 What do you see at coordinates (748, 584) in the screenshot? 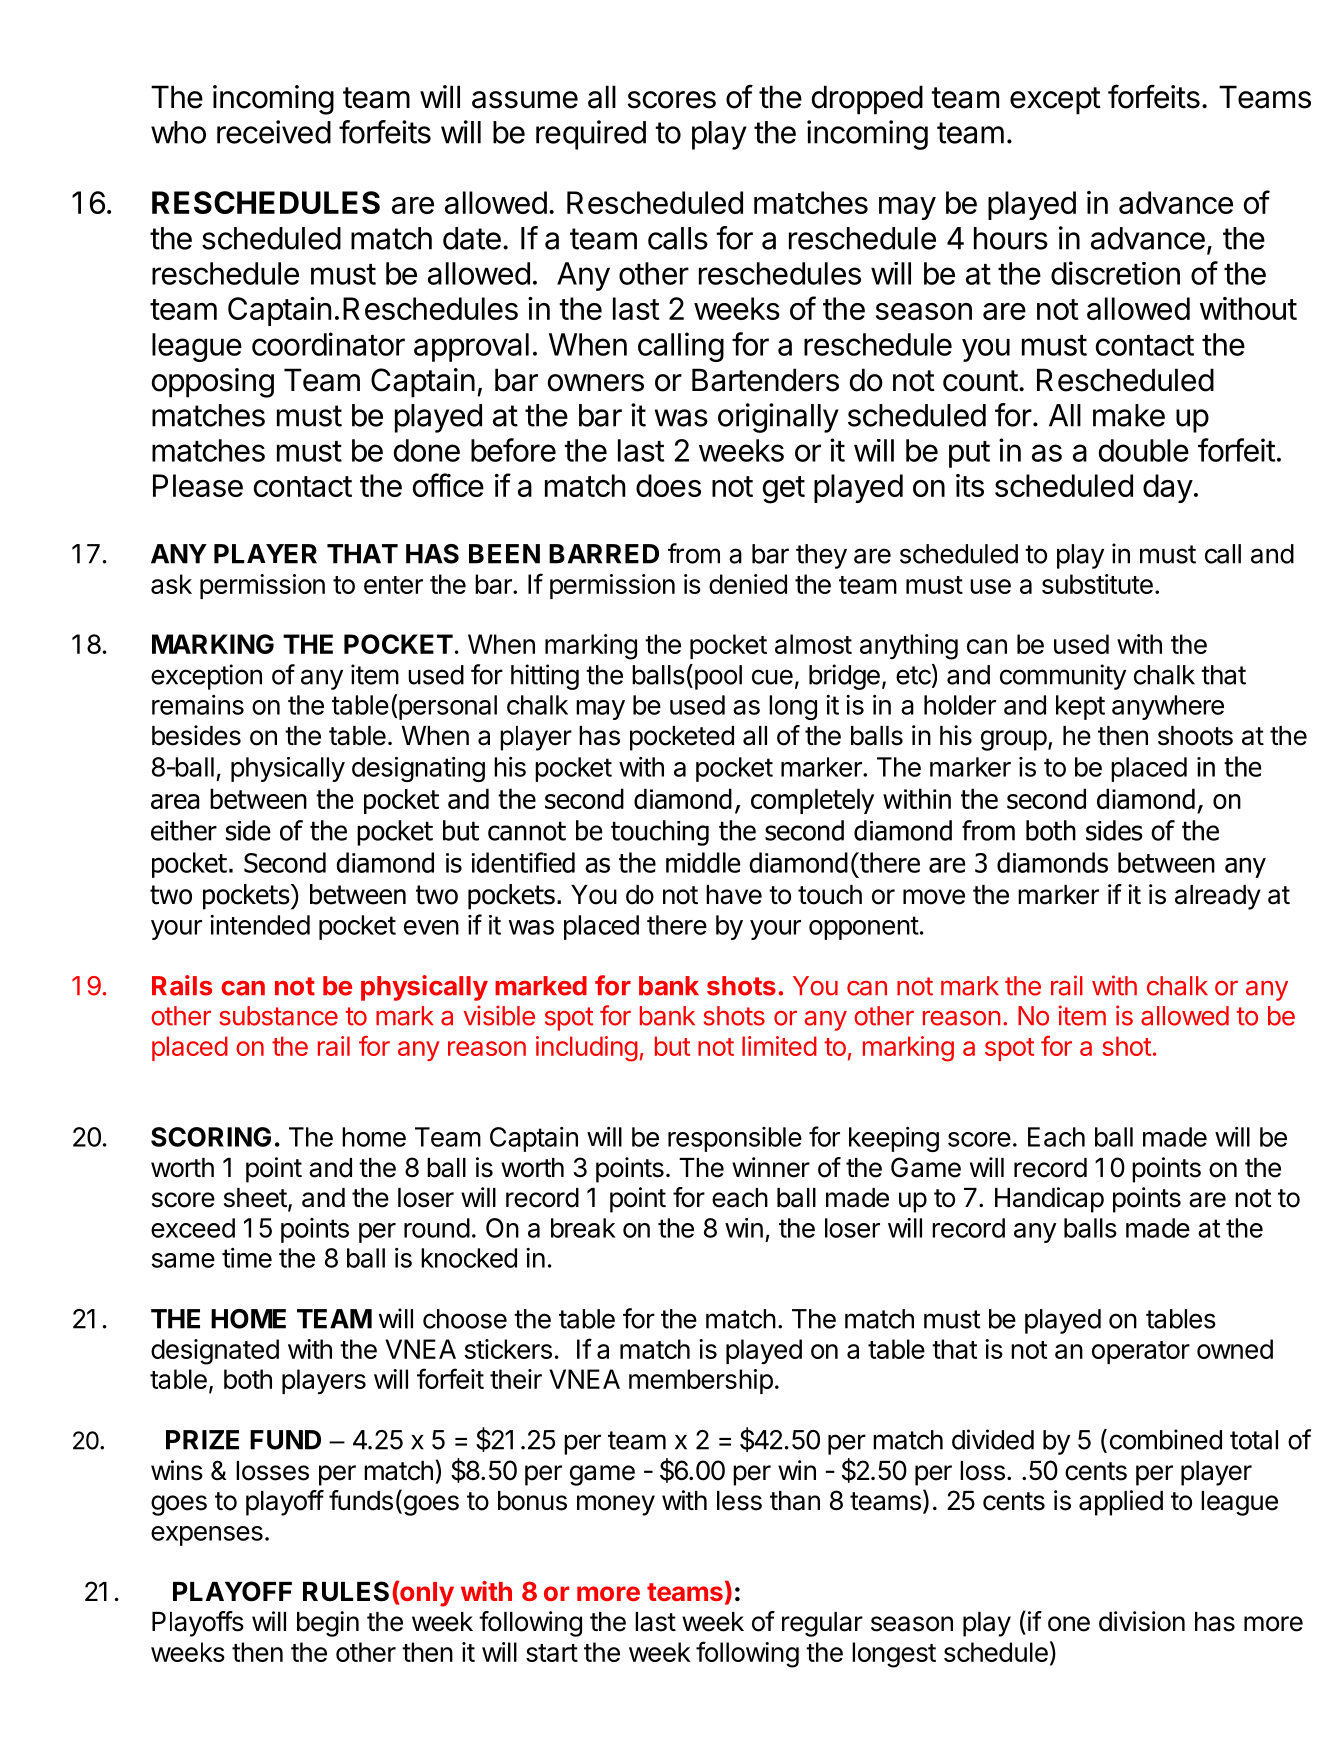
I see `denied` at bounding box center [748, 584].
